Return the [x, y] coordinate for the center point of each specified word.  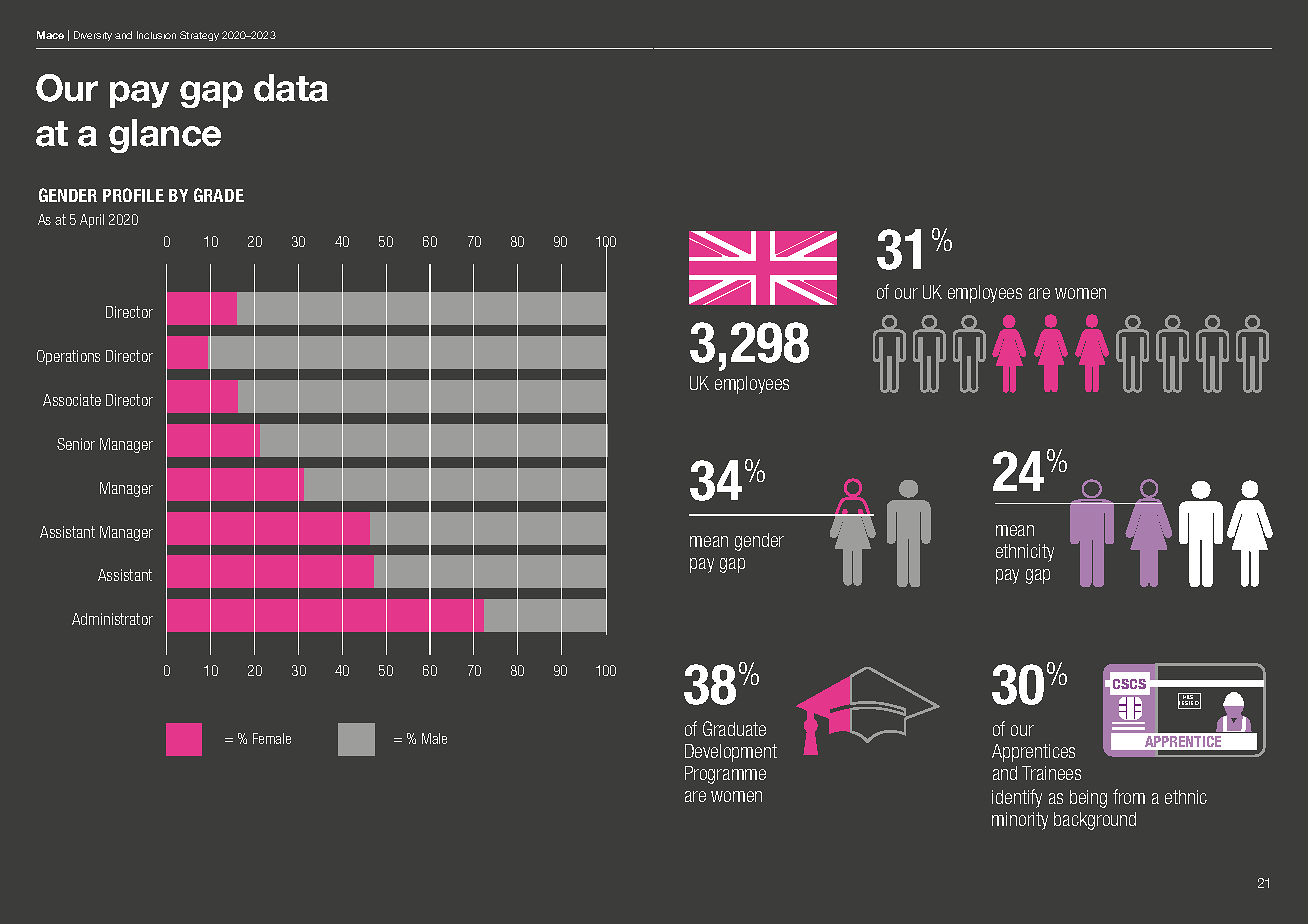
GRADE [219, 195]
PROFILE [133, 195]
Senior [76, 444]
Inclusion [156, 35]
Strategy [199, 36]
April [92, 221]
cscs [1129, 684]
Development [731, 753]
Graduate [734, 728]
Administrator [112, 619]
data [291, 88]
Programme [725, 775]
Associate [72, 400]
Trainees [1051, 773]
